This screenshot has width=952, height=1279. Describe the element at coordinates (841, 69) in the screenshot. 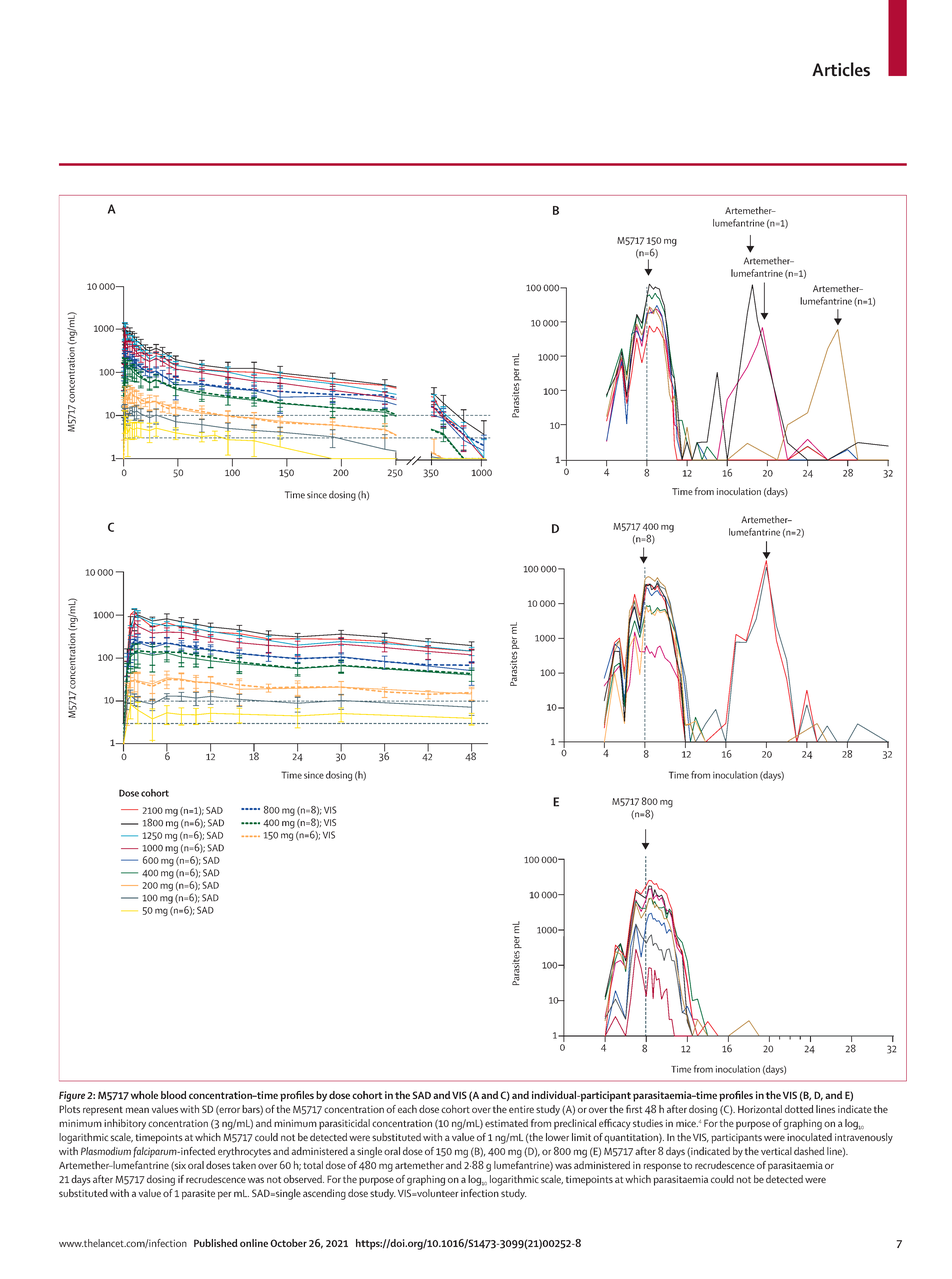

I see `Articles` at that location.
